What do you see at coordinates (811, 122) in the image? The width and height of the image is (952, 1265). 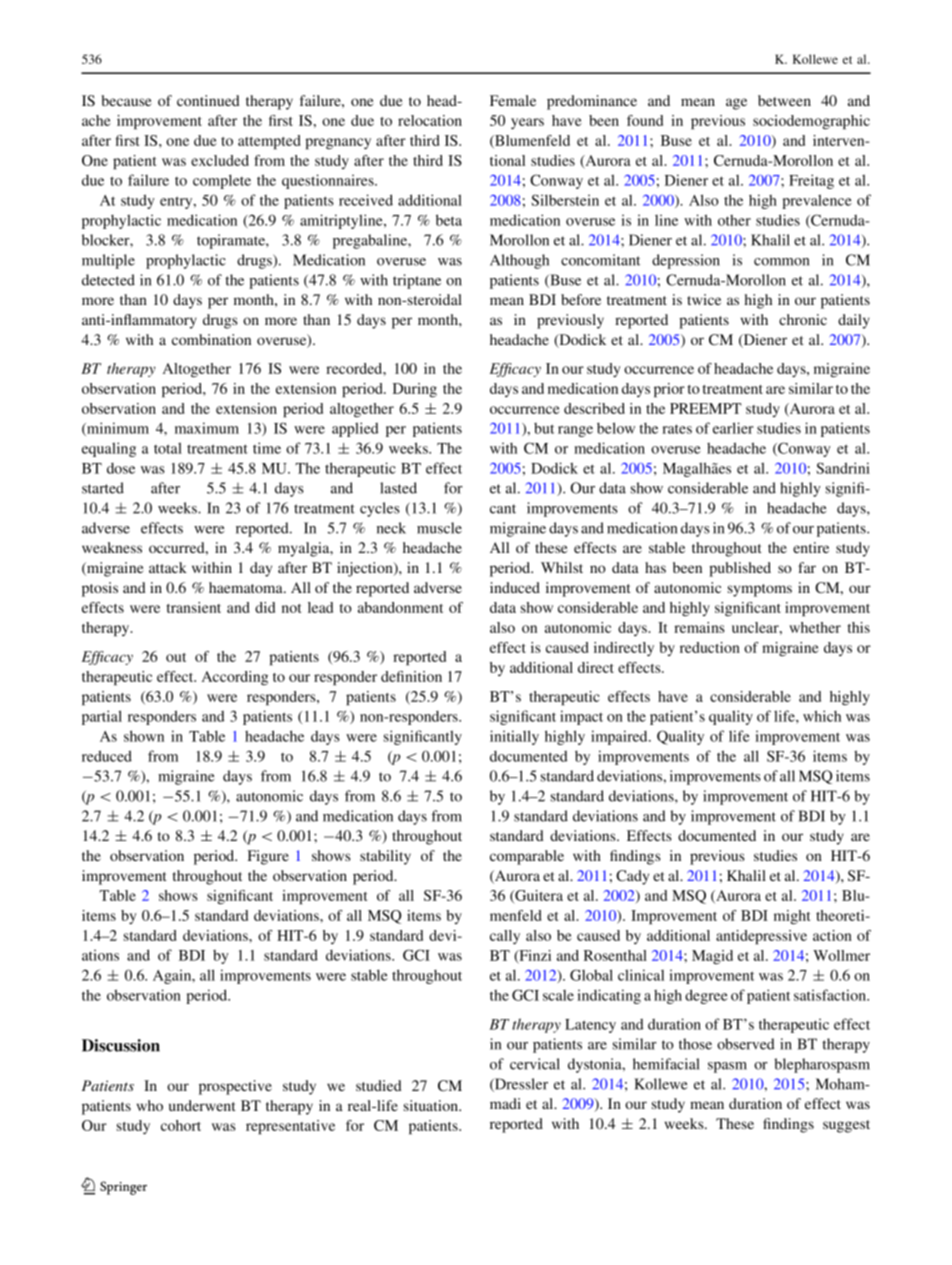 I see `sociodemographic` at bounding box center [811, 122].
